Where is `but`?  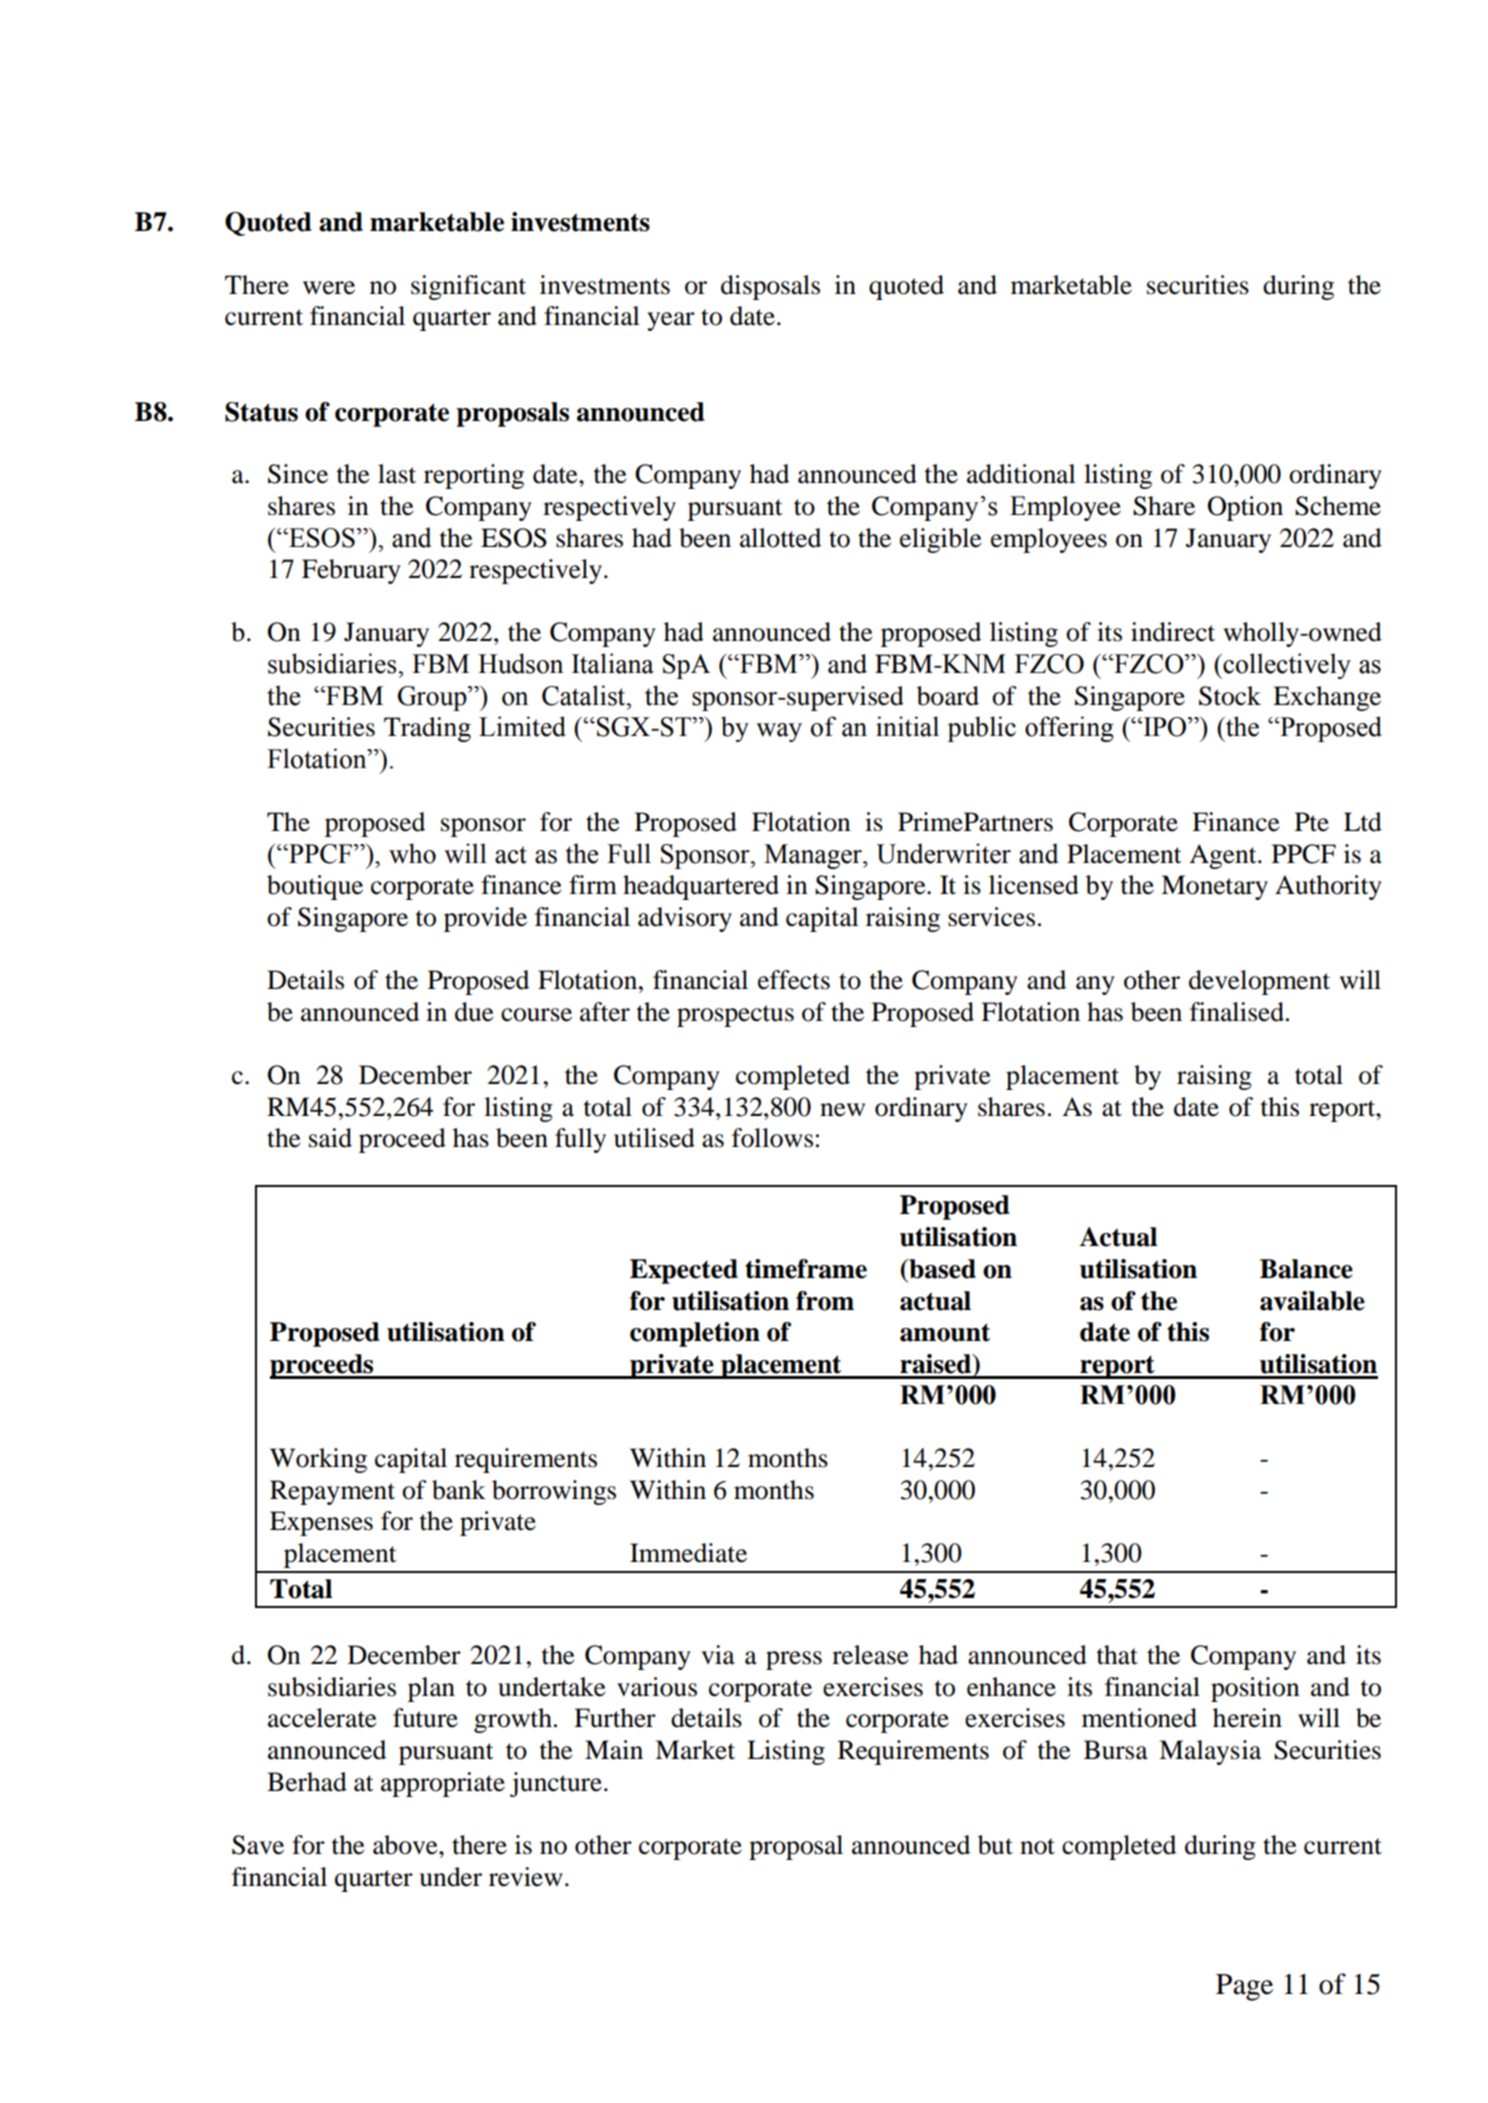
but is located at coordinates (995, 1845).
